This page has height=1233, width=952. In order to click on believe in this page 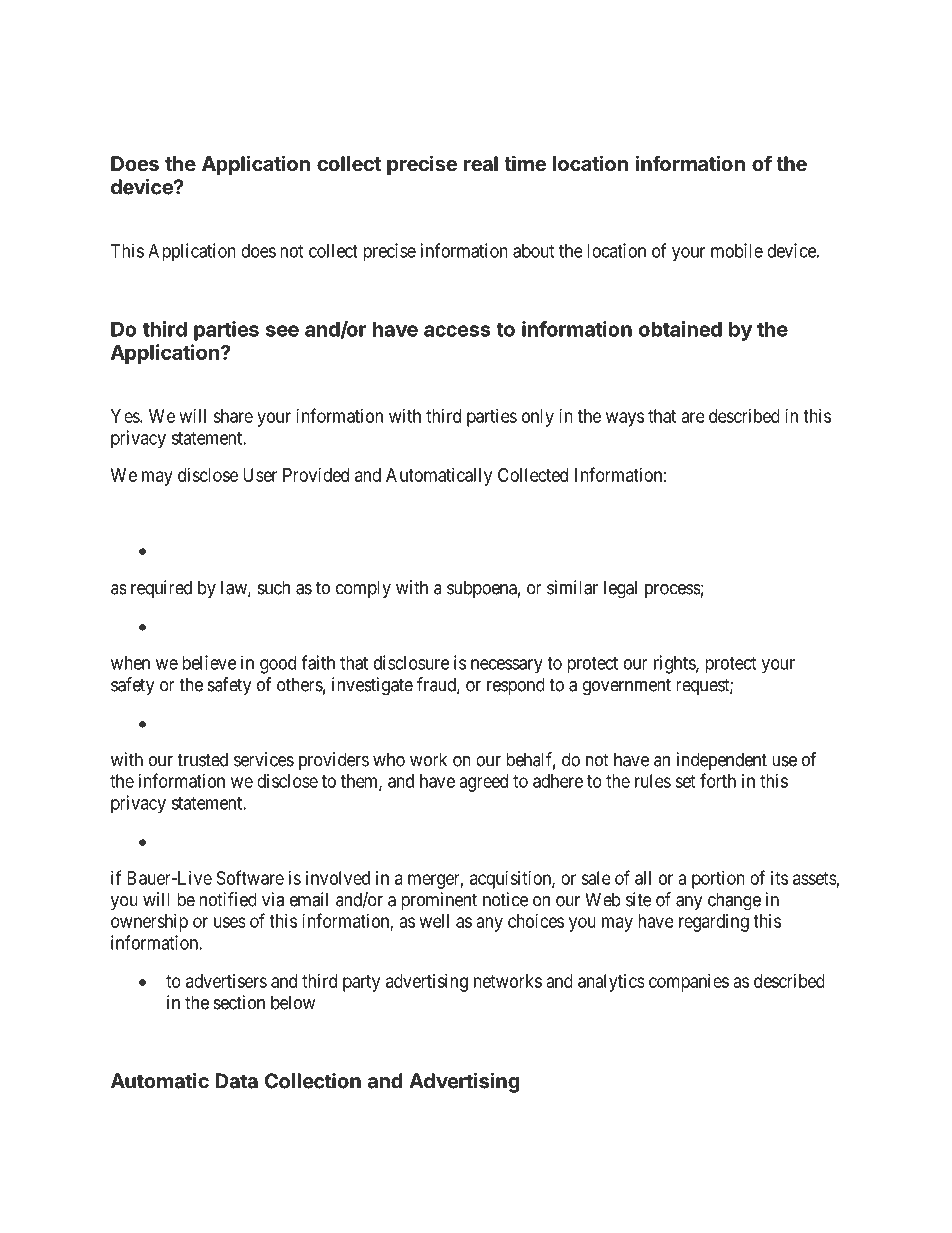, I will do `click(209, 662)`.
